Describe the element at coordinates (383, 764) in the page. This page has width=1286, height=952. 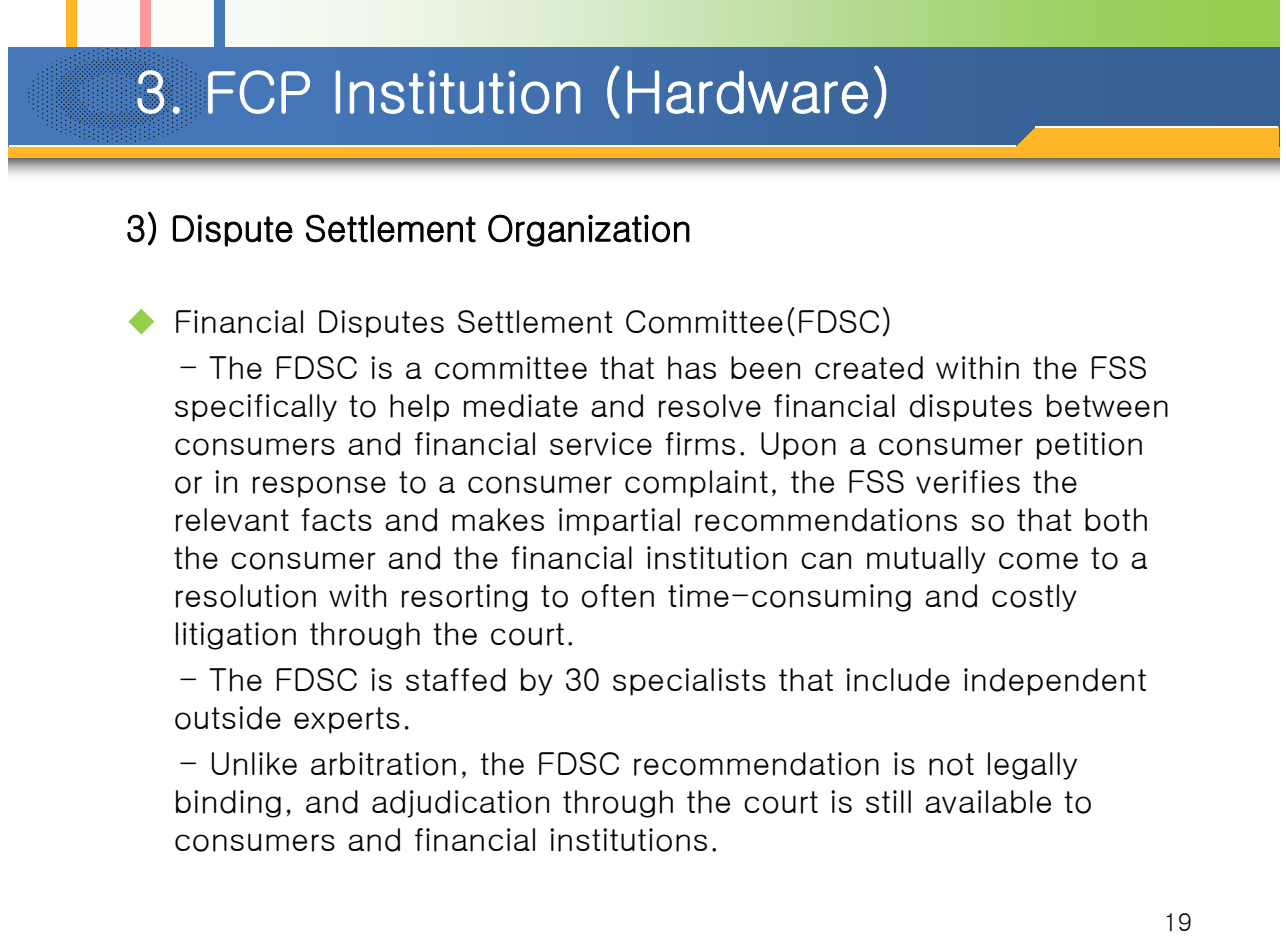
I see `arbitration` at that location.
